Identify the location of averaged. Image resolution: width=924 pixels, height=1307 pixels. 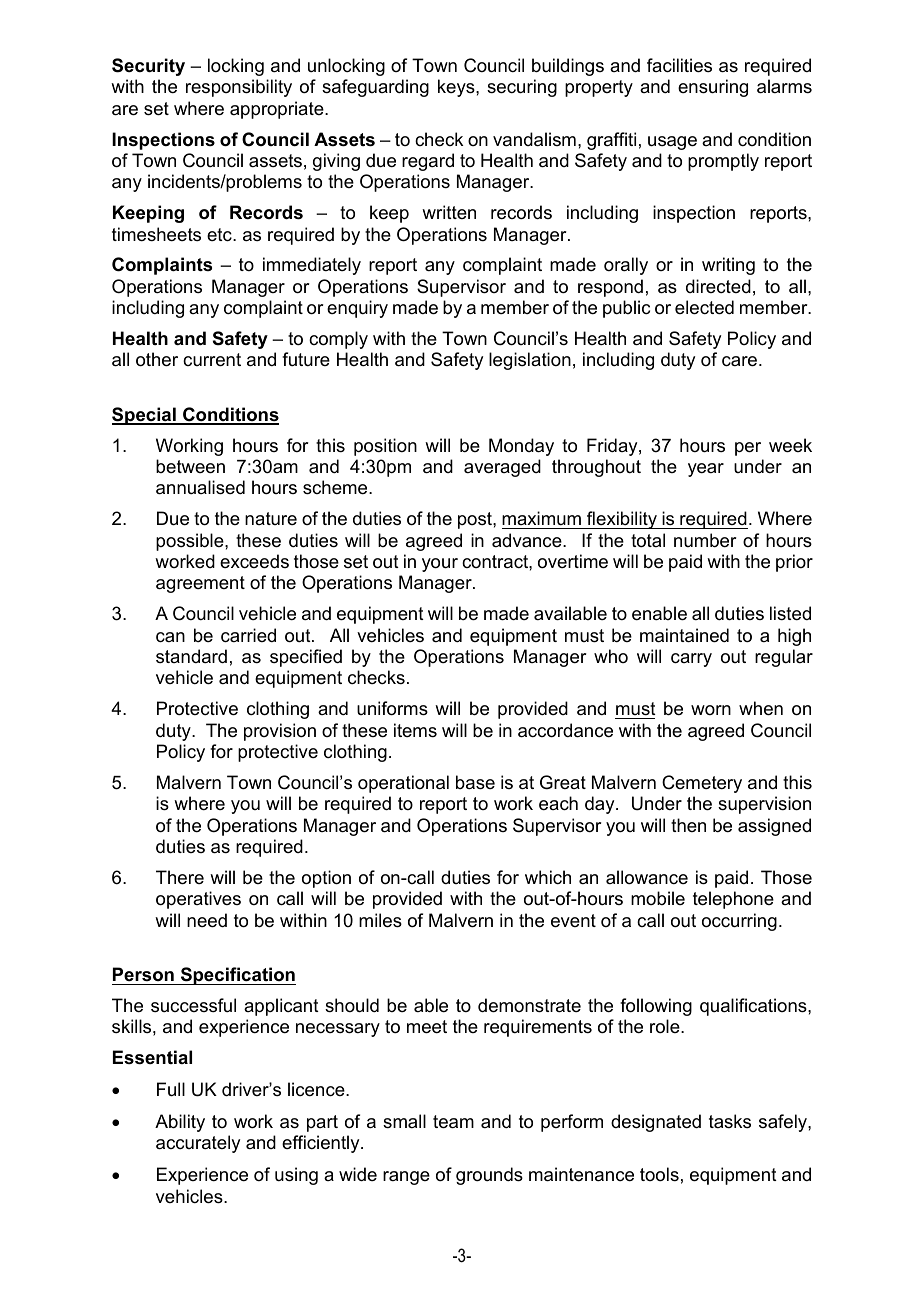
(502, 468).
